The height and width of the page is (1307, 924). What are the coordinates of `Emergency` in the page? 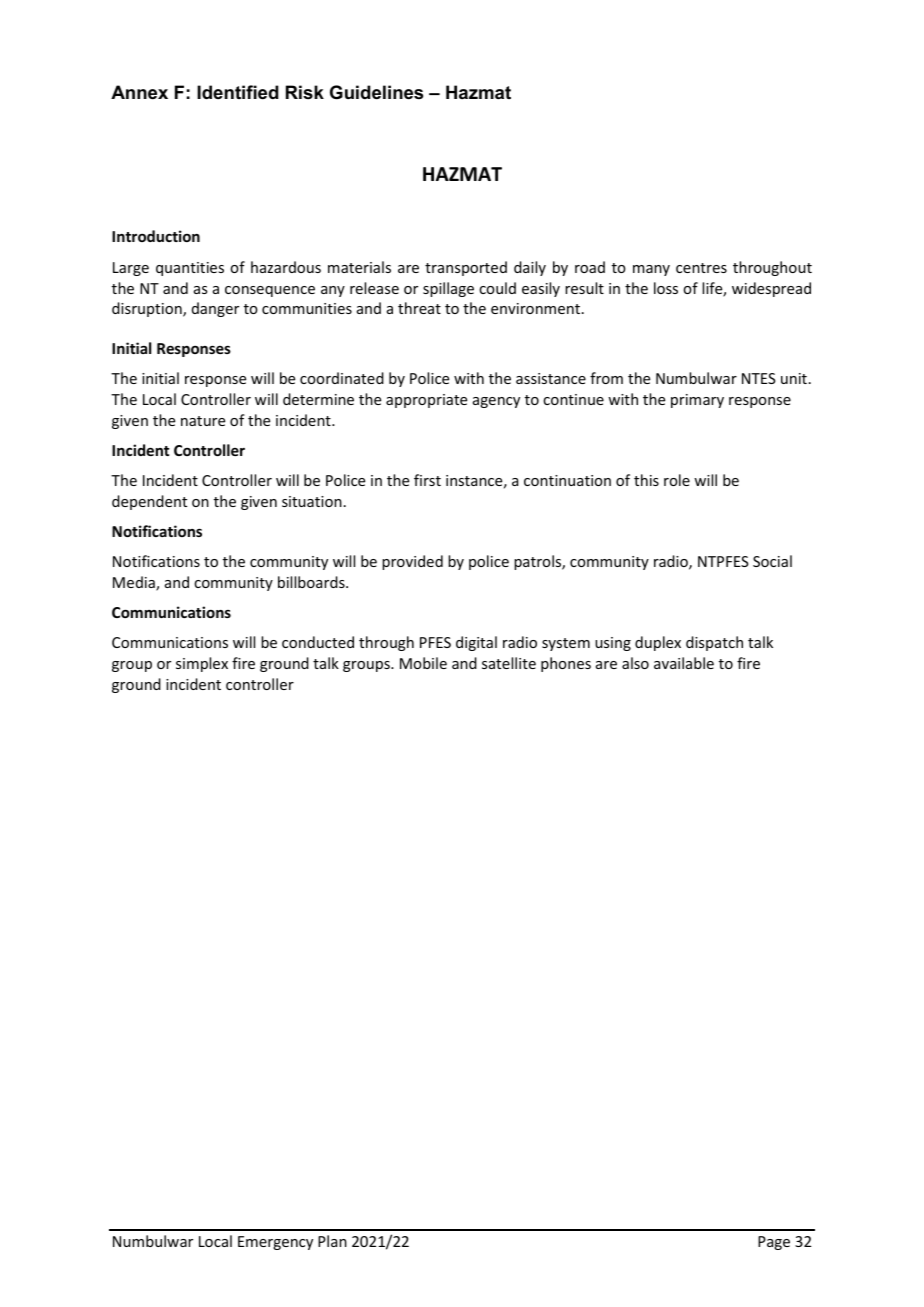 It's located at (275, 1243).
